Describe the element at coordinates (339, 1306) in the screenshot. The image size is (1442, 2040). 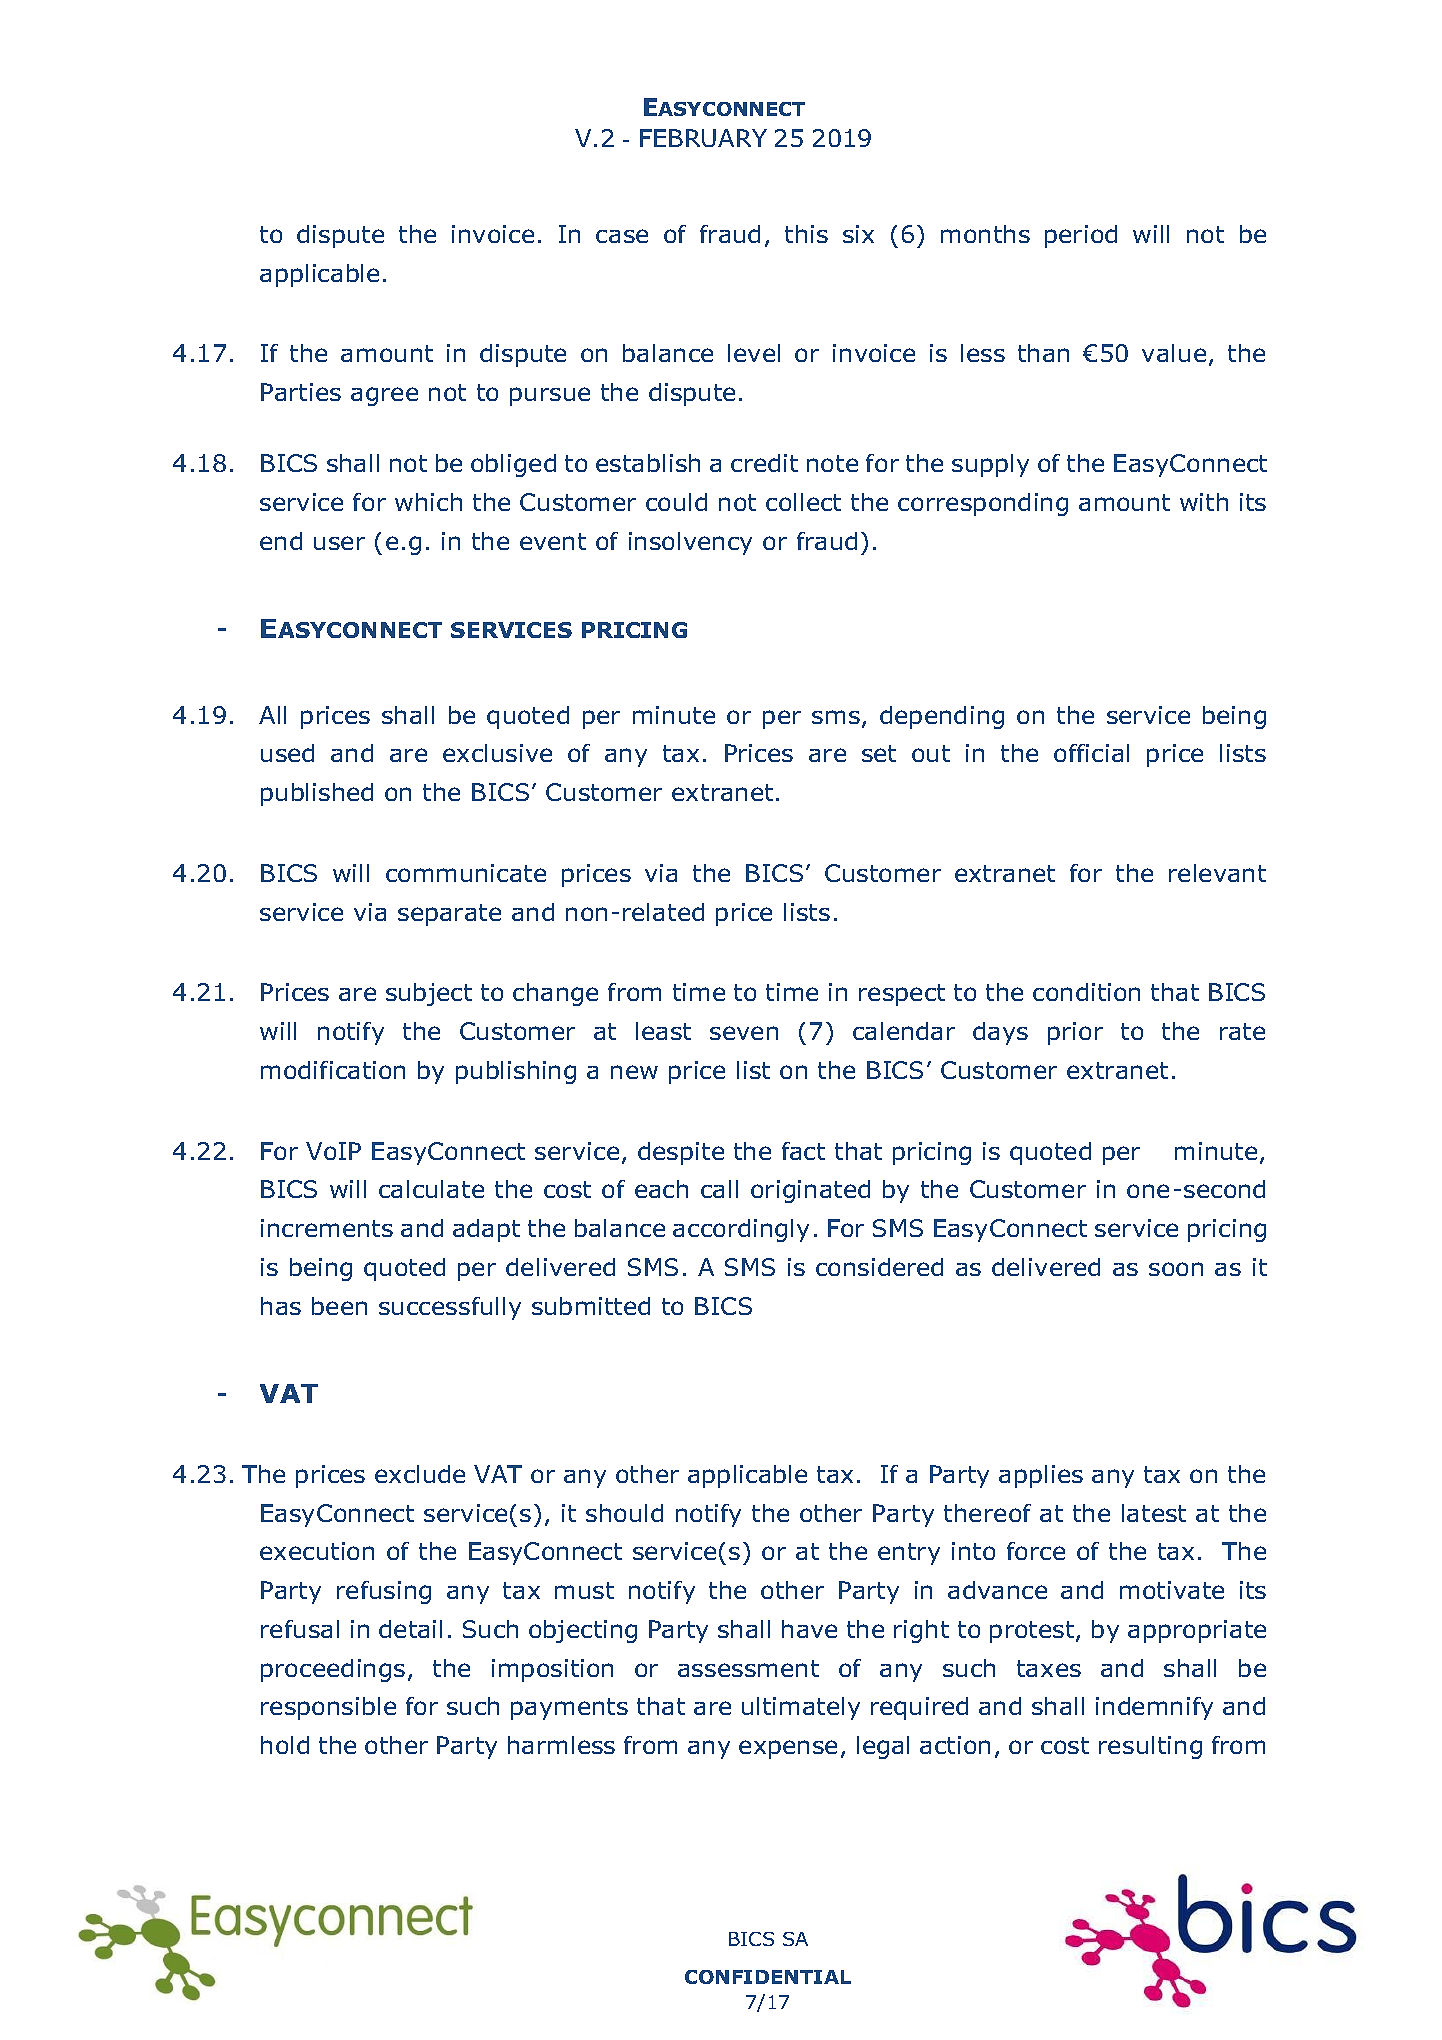
I see `been` at that location.
